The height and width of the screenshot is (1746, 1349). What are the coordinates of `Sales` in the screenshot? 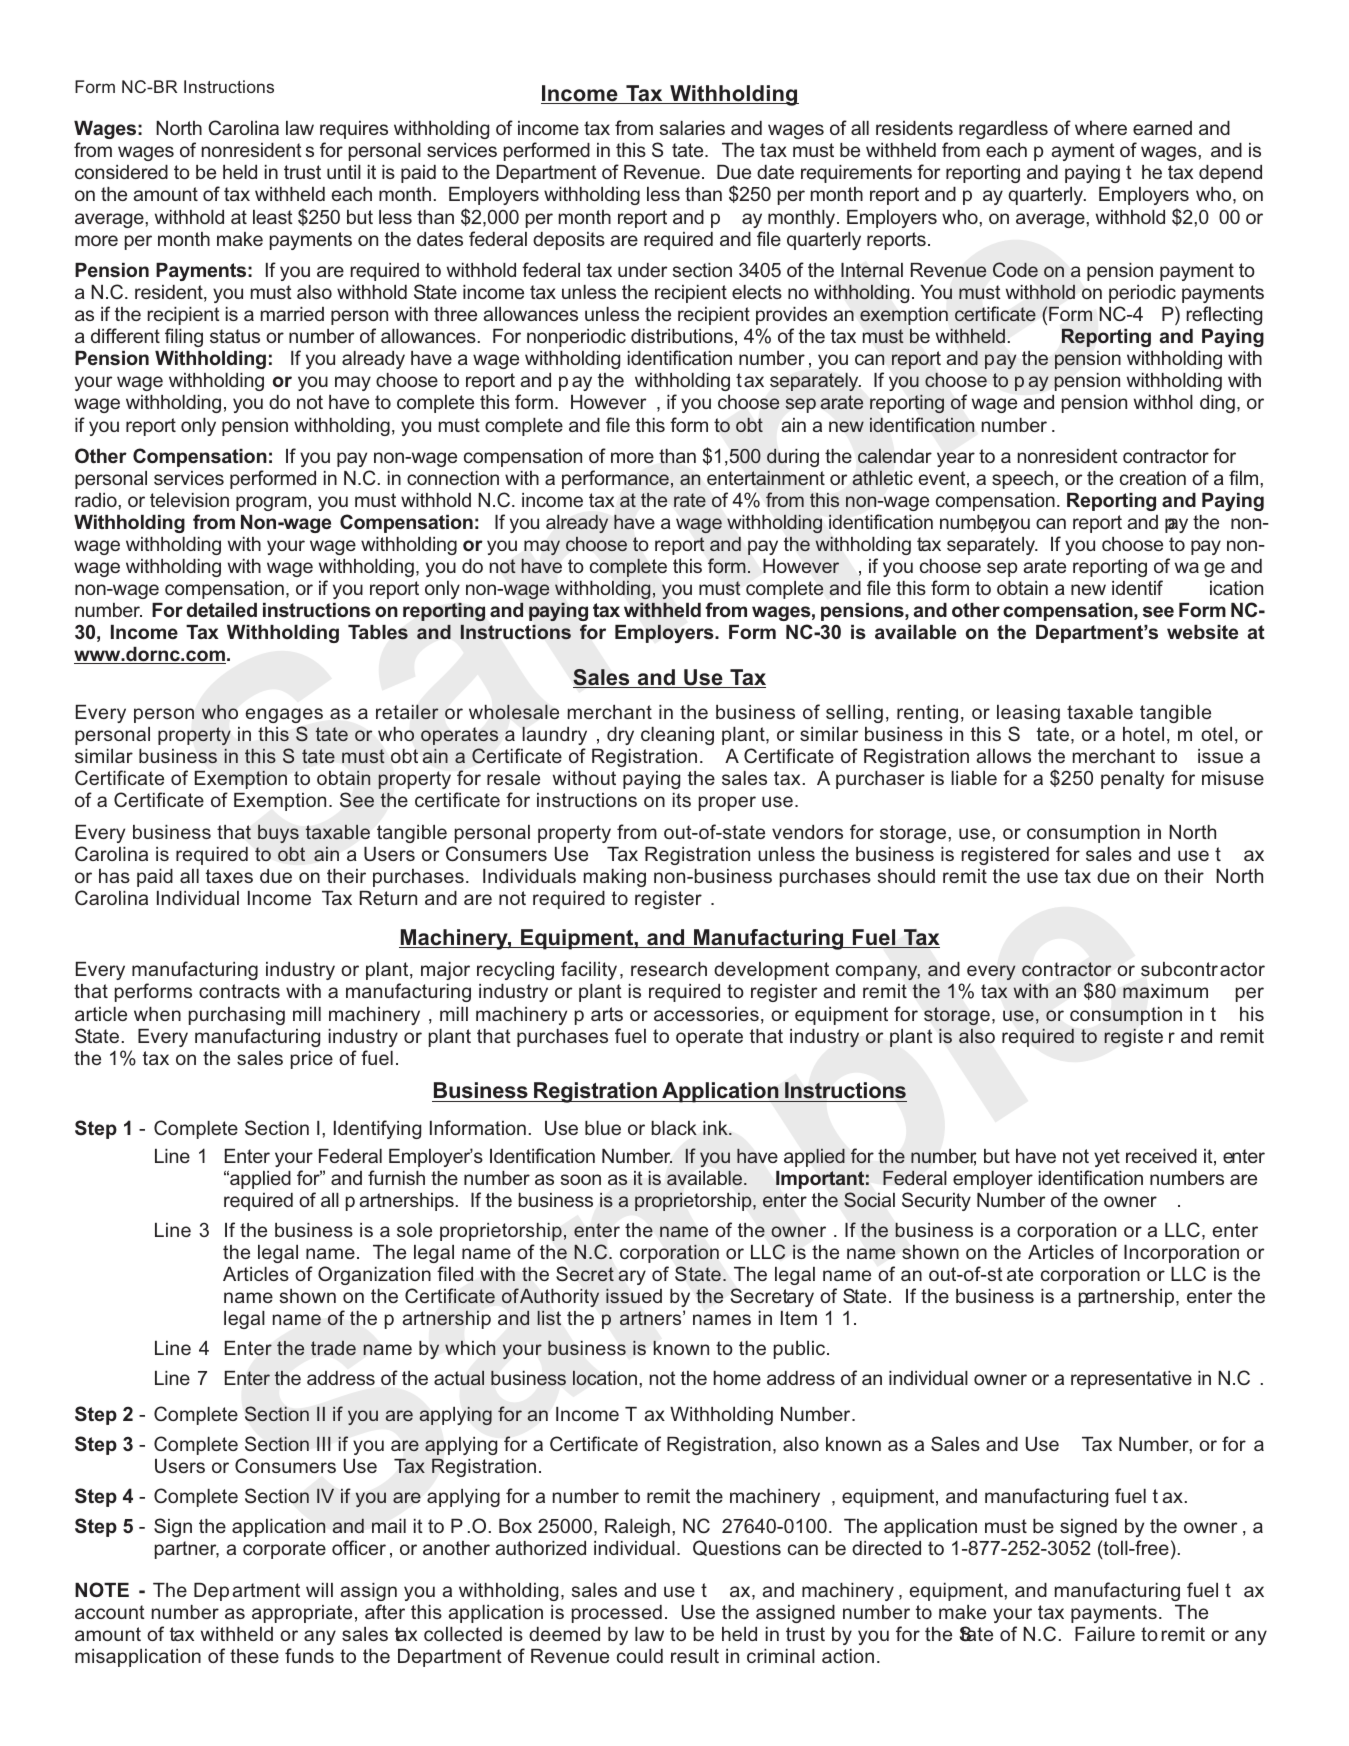 It's located at (602, 678).
